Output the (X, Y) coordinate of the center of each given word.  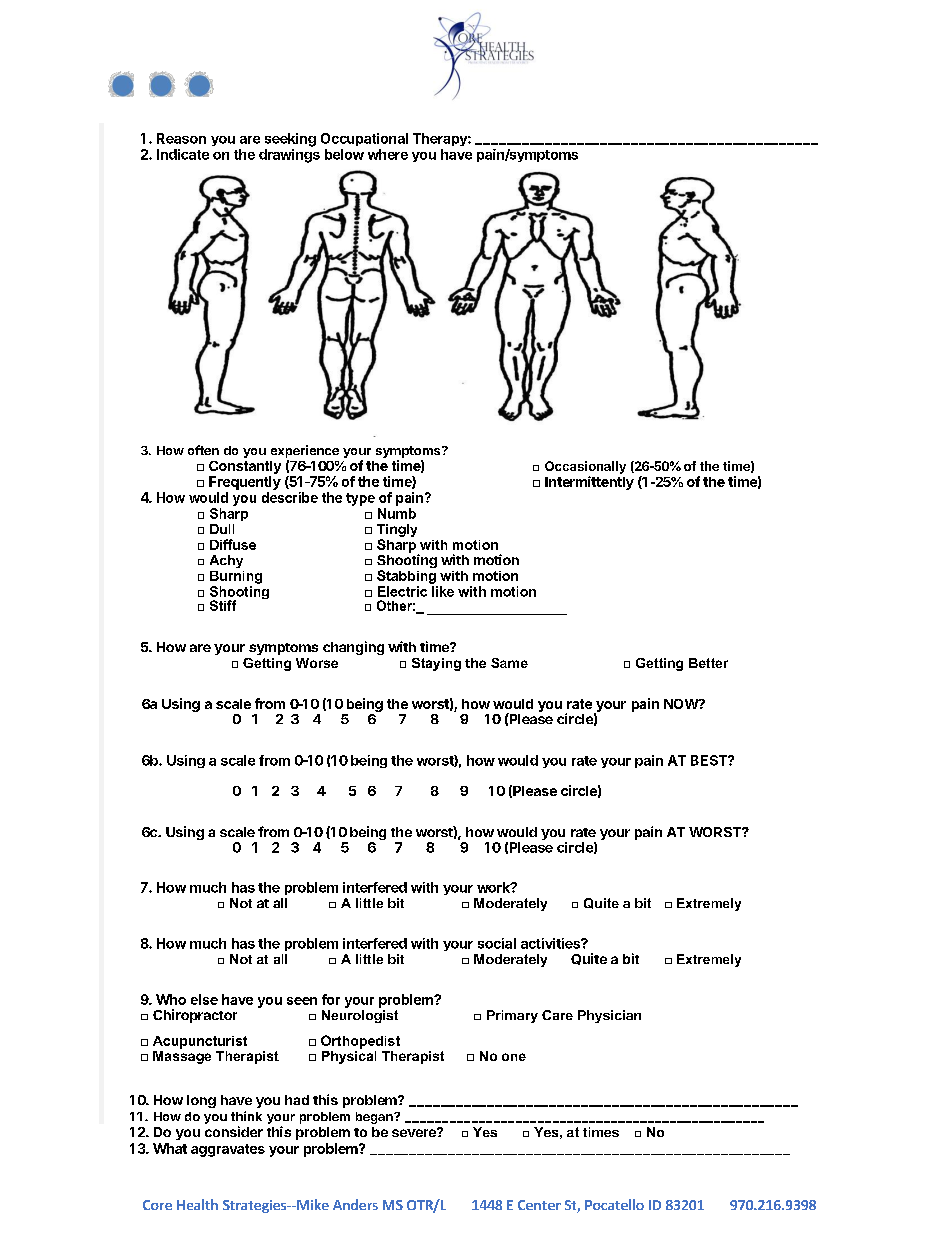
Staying (436, 664)
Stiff (223, 605)
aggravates (228, 1150)
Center (539, 1205)
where (388, 154)
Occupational (364, 139)
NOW (682, 704)
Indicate (183, 154)
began (375, 1118)
